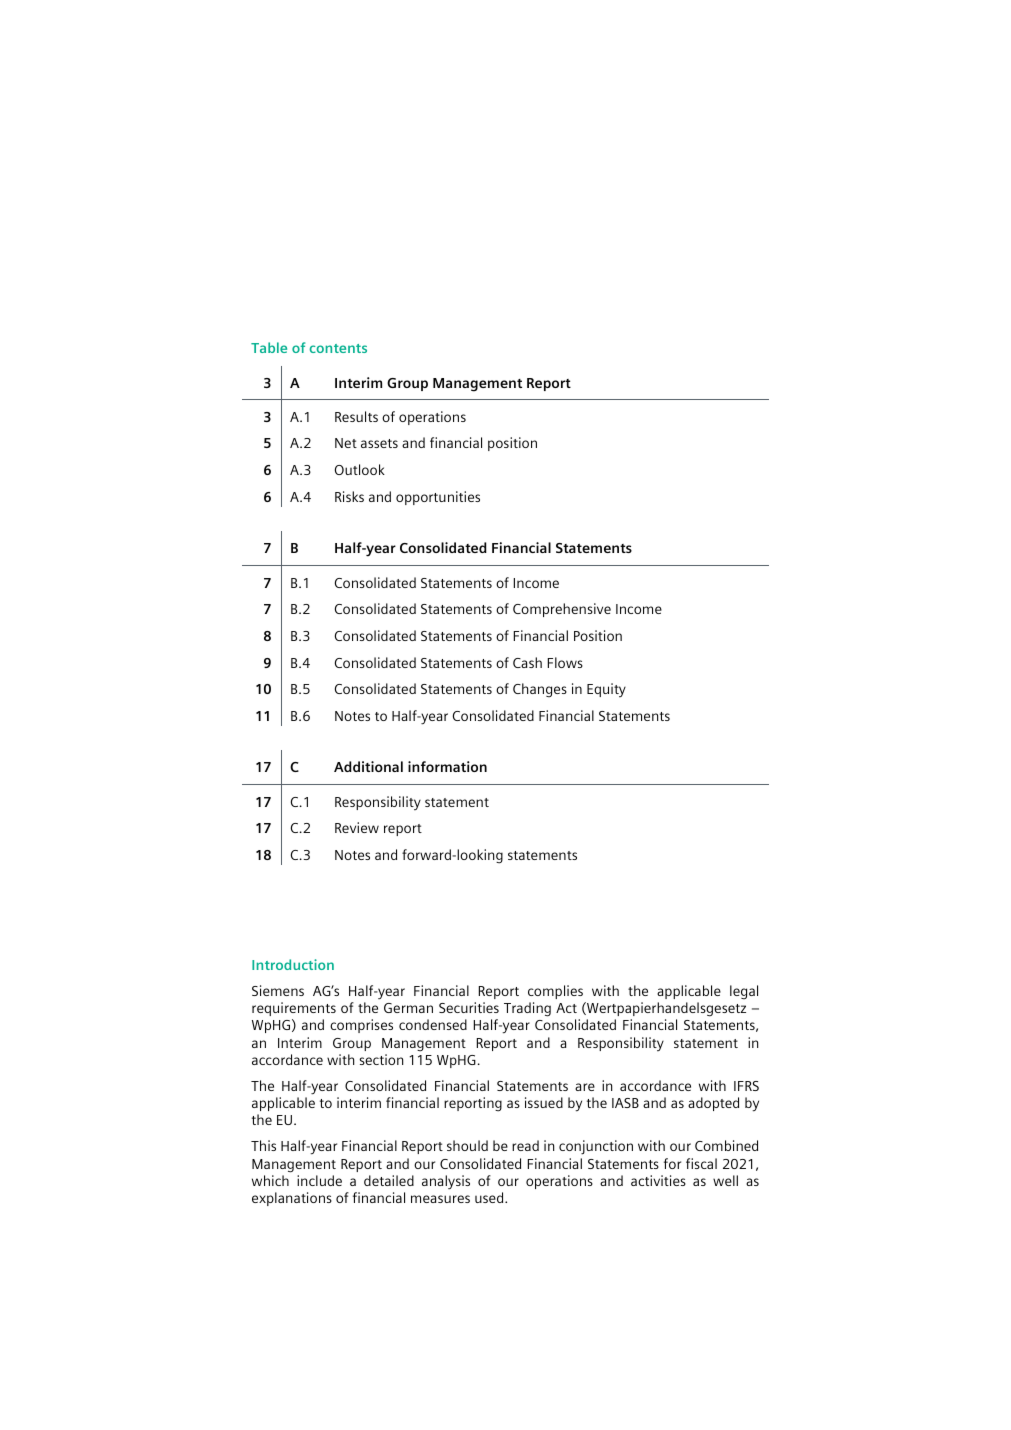 This screenshot has height=1430, width=1011. Describe the element at coordinates (606, 690) in the screenshot. I see `Equity` at that location.
